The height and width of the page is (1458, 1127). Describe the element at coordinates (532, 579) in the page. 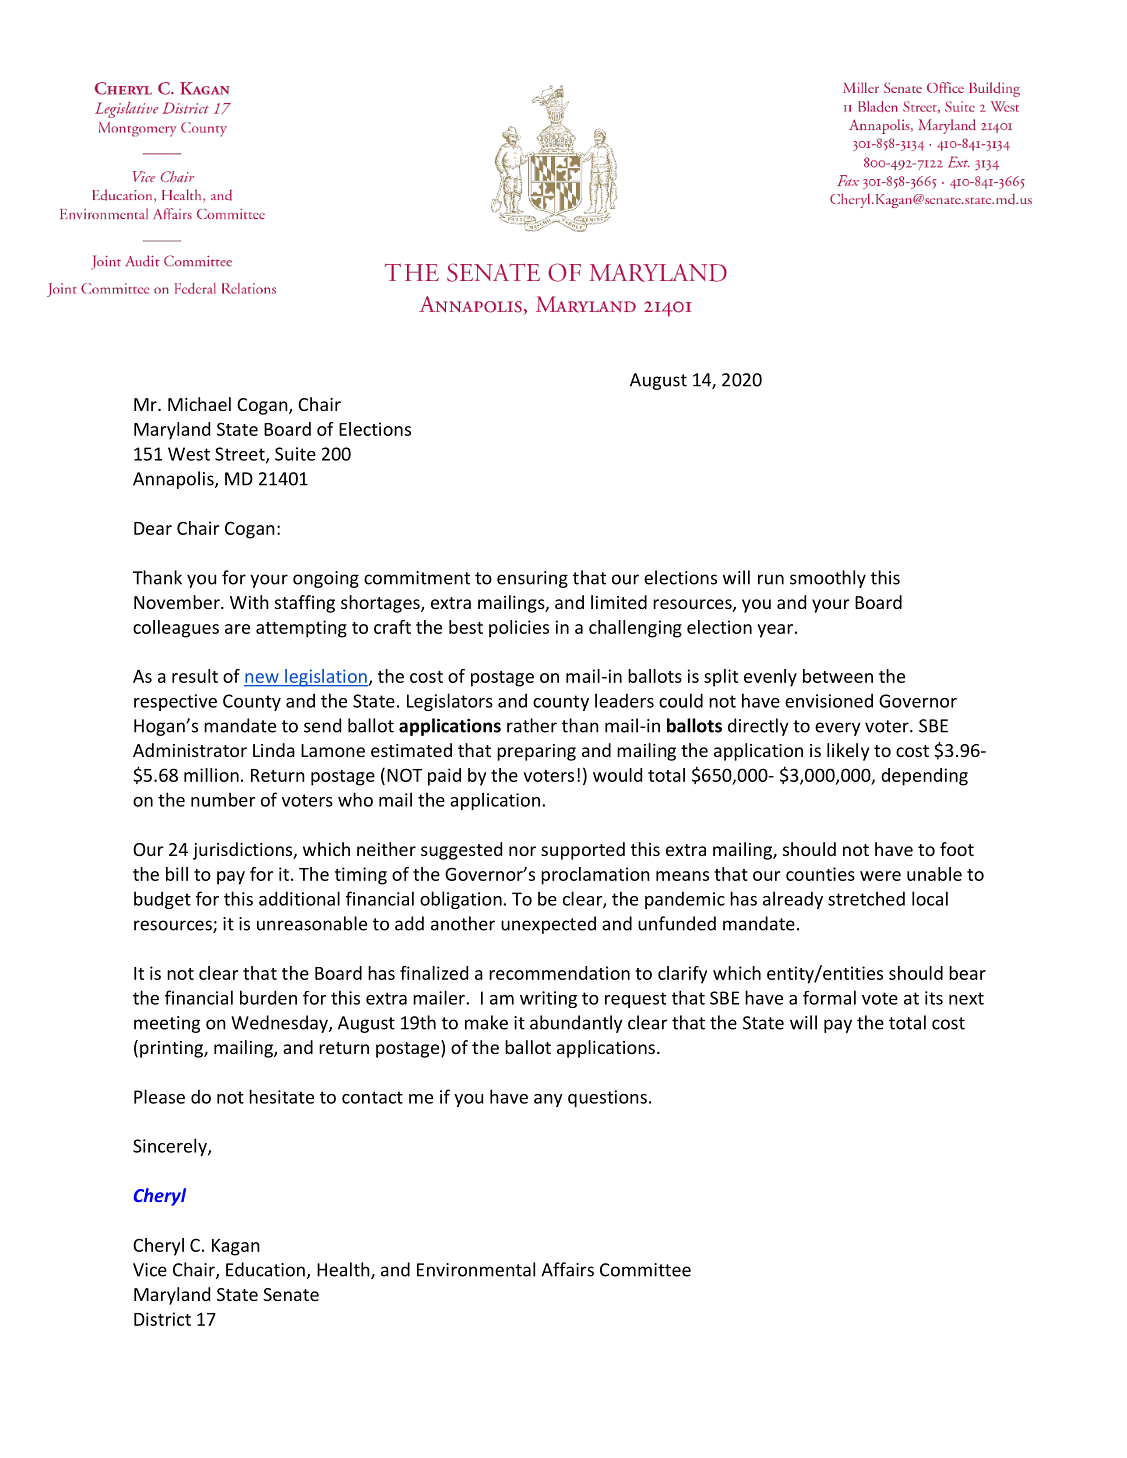

I see `ensuring` at that location.
